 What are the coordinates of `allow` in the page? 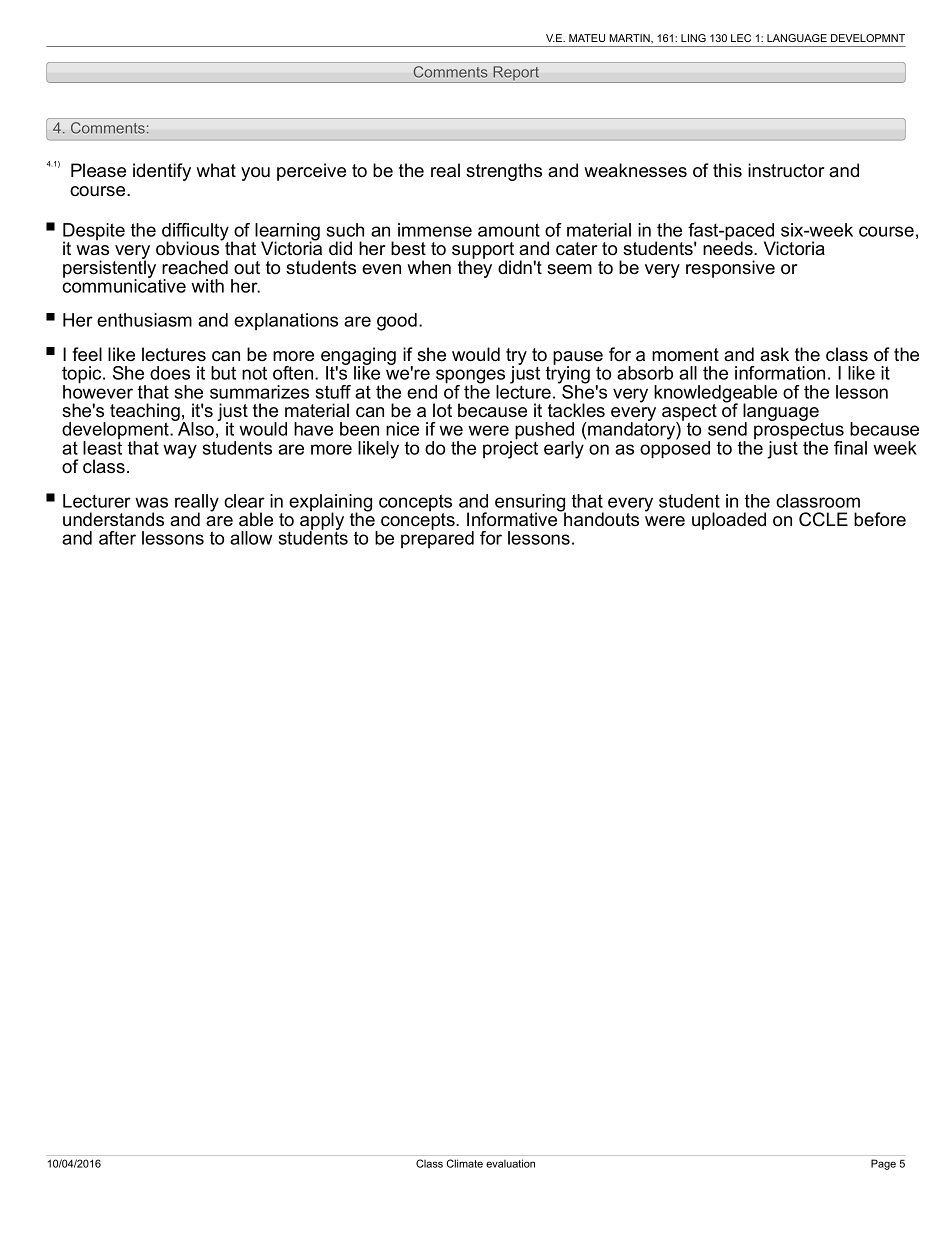 It's located at (251, 538).
